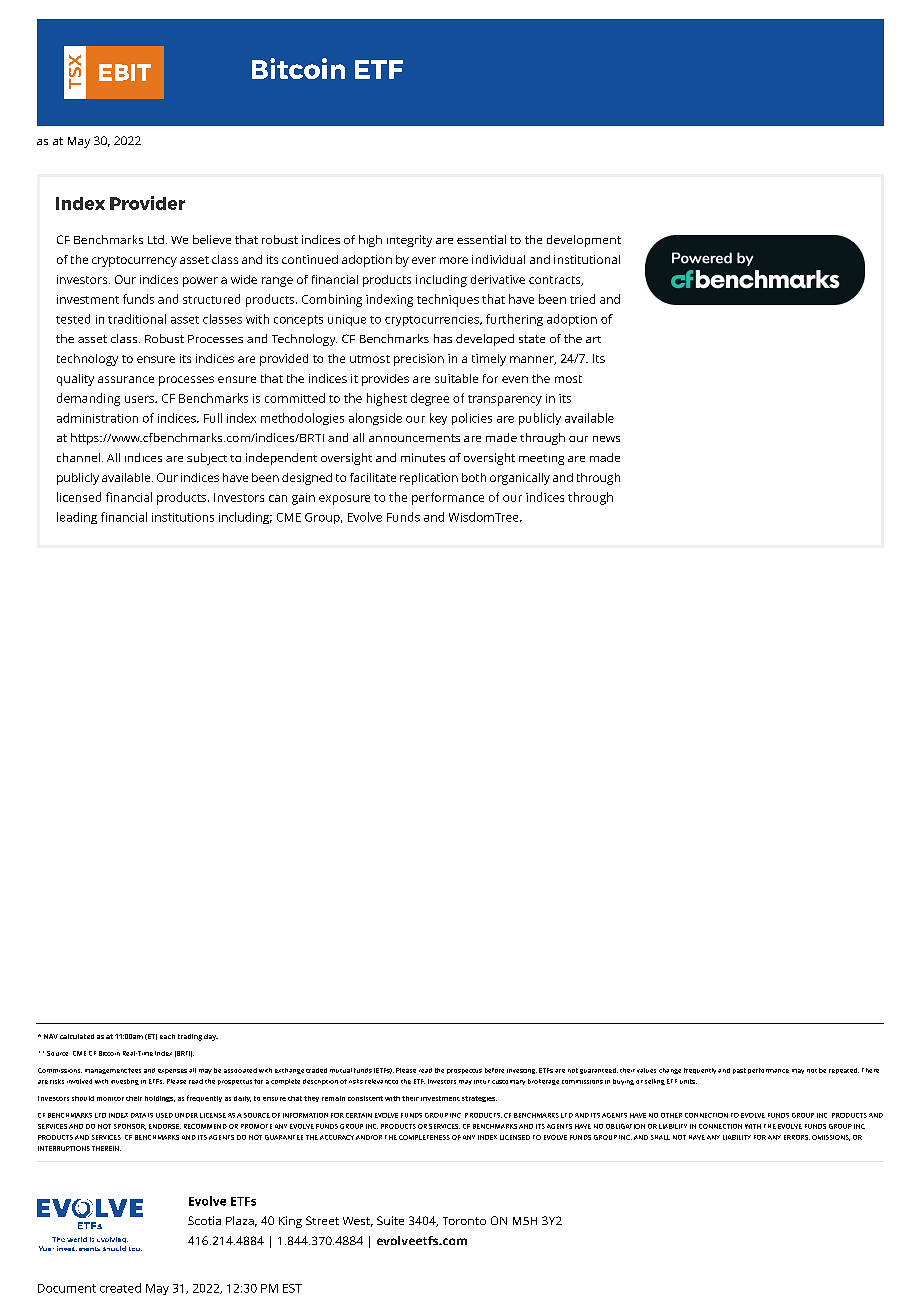 The image size is (921, 1316). Describe the element at coordinates (520, 479) in the screenshot. I see `organically` at that location.
